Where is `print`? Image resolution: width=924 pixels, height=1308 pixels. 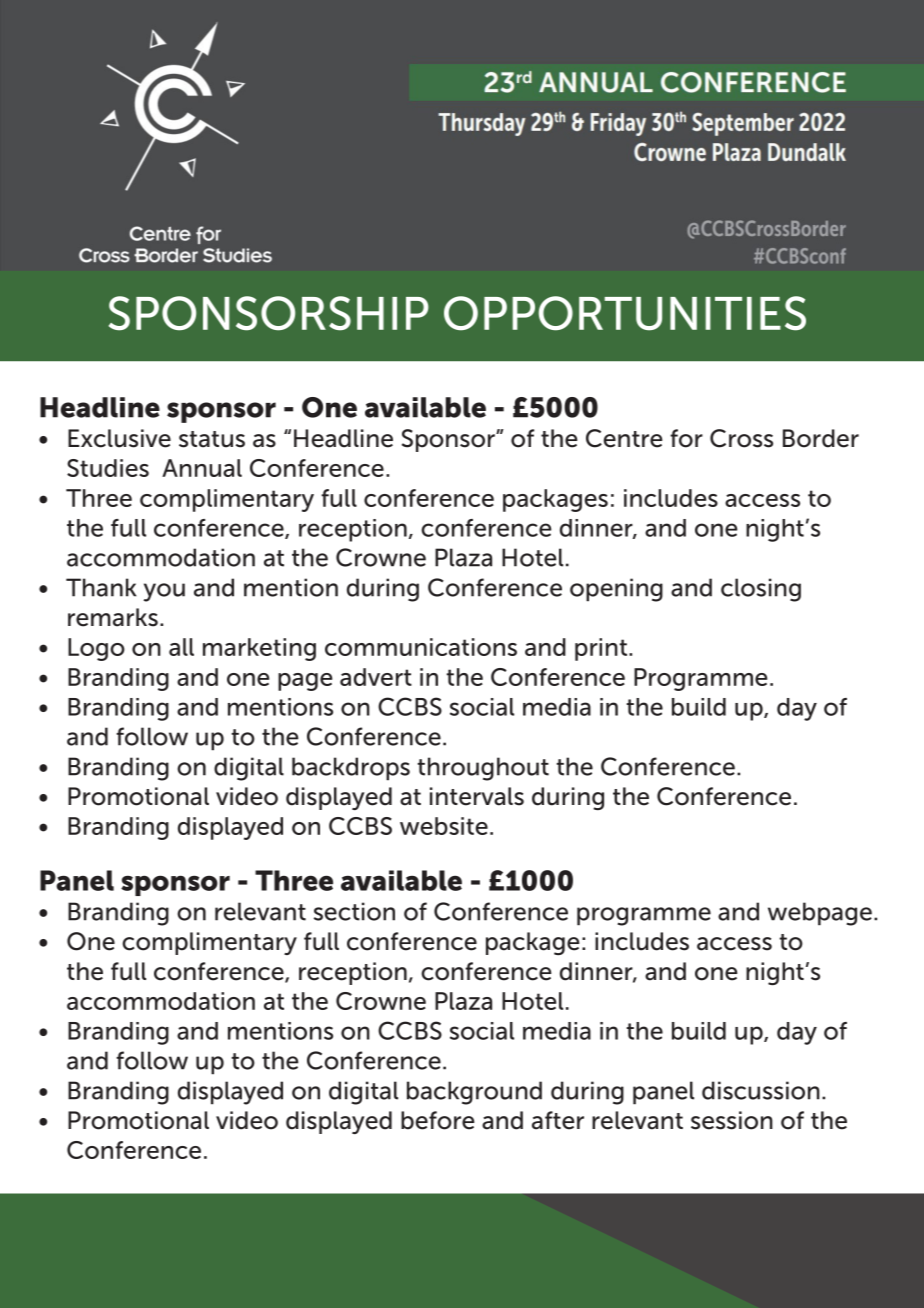
print is located at coordinates (602, 649).
